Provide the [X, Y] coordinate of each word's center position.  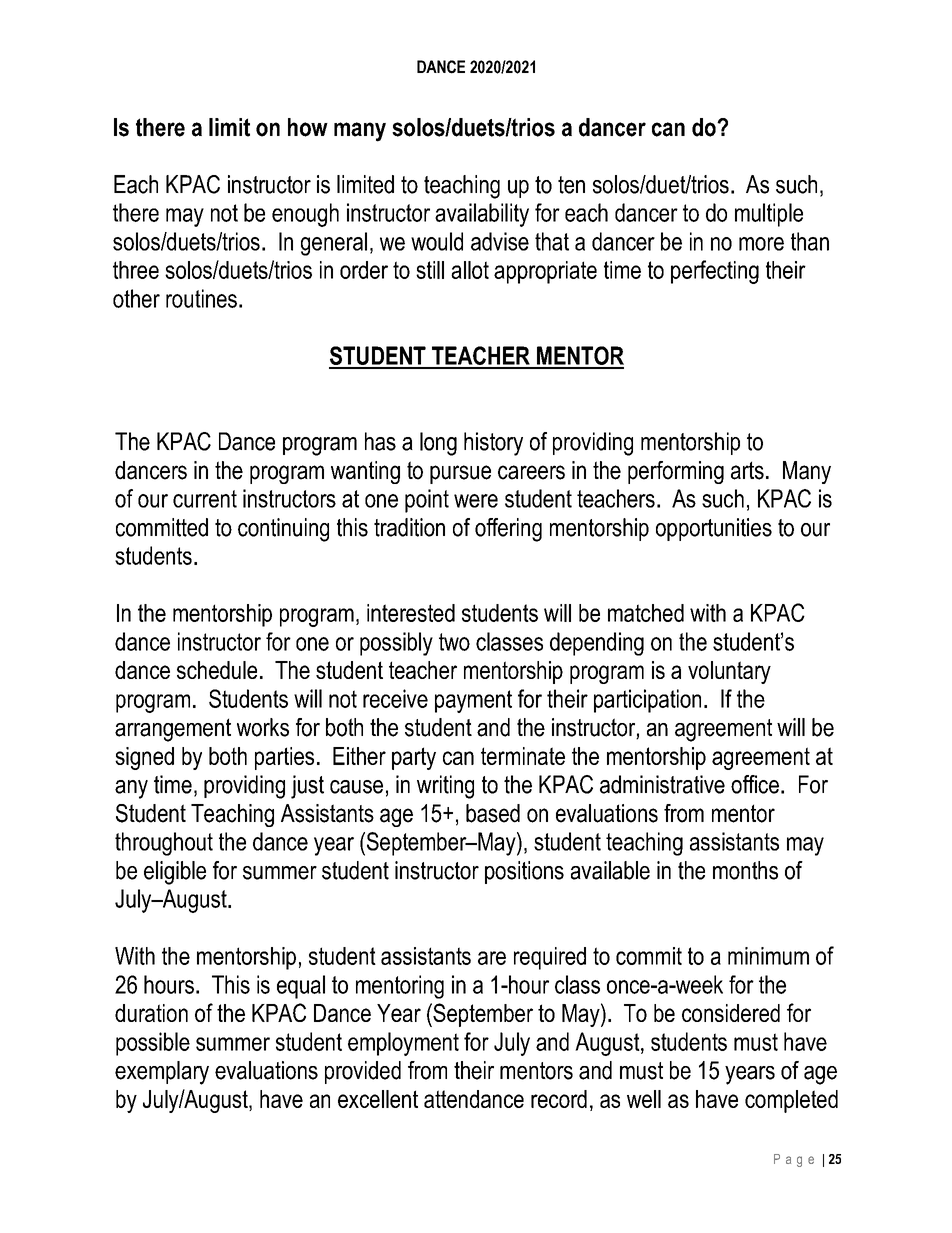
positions [524, 872]
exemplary [162, 1073]
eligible [175, 873]
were [476, 501]
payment [473, 701]
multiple [769, 215]
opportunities [714, 529]
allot [470, 270]
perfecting [715, 272]
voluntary [729, 672]
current [205, 499]
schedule [217, 670]
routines [201, 298]
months [745, 870]
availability [482, 215]
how [308, 127]
